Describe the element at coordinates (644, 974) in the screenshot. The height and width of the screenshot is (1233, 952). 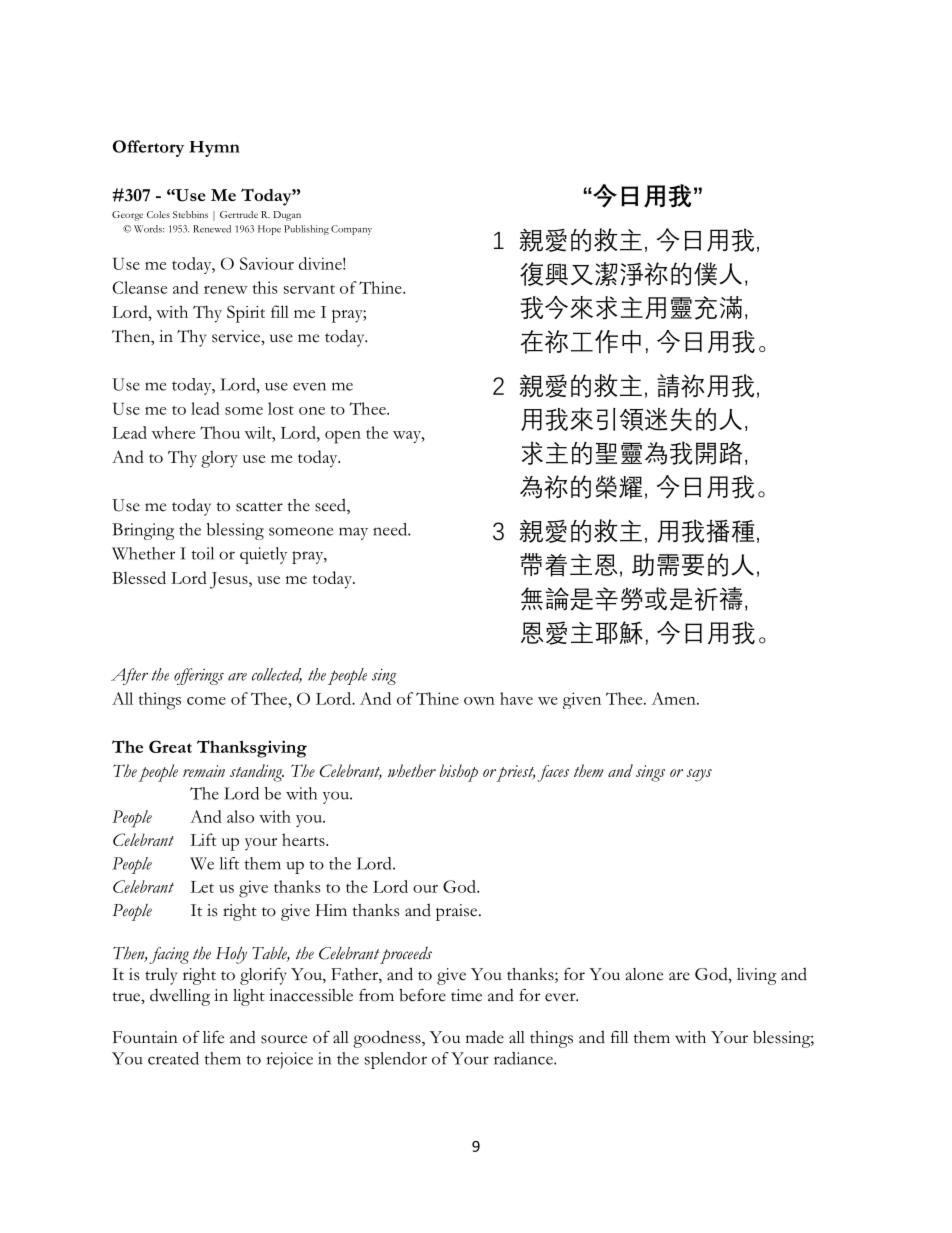
I see `alone` at that location.
